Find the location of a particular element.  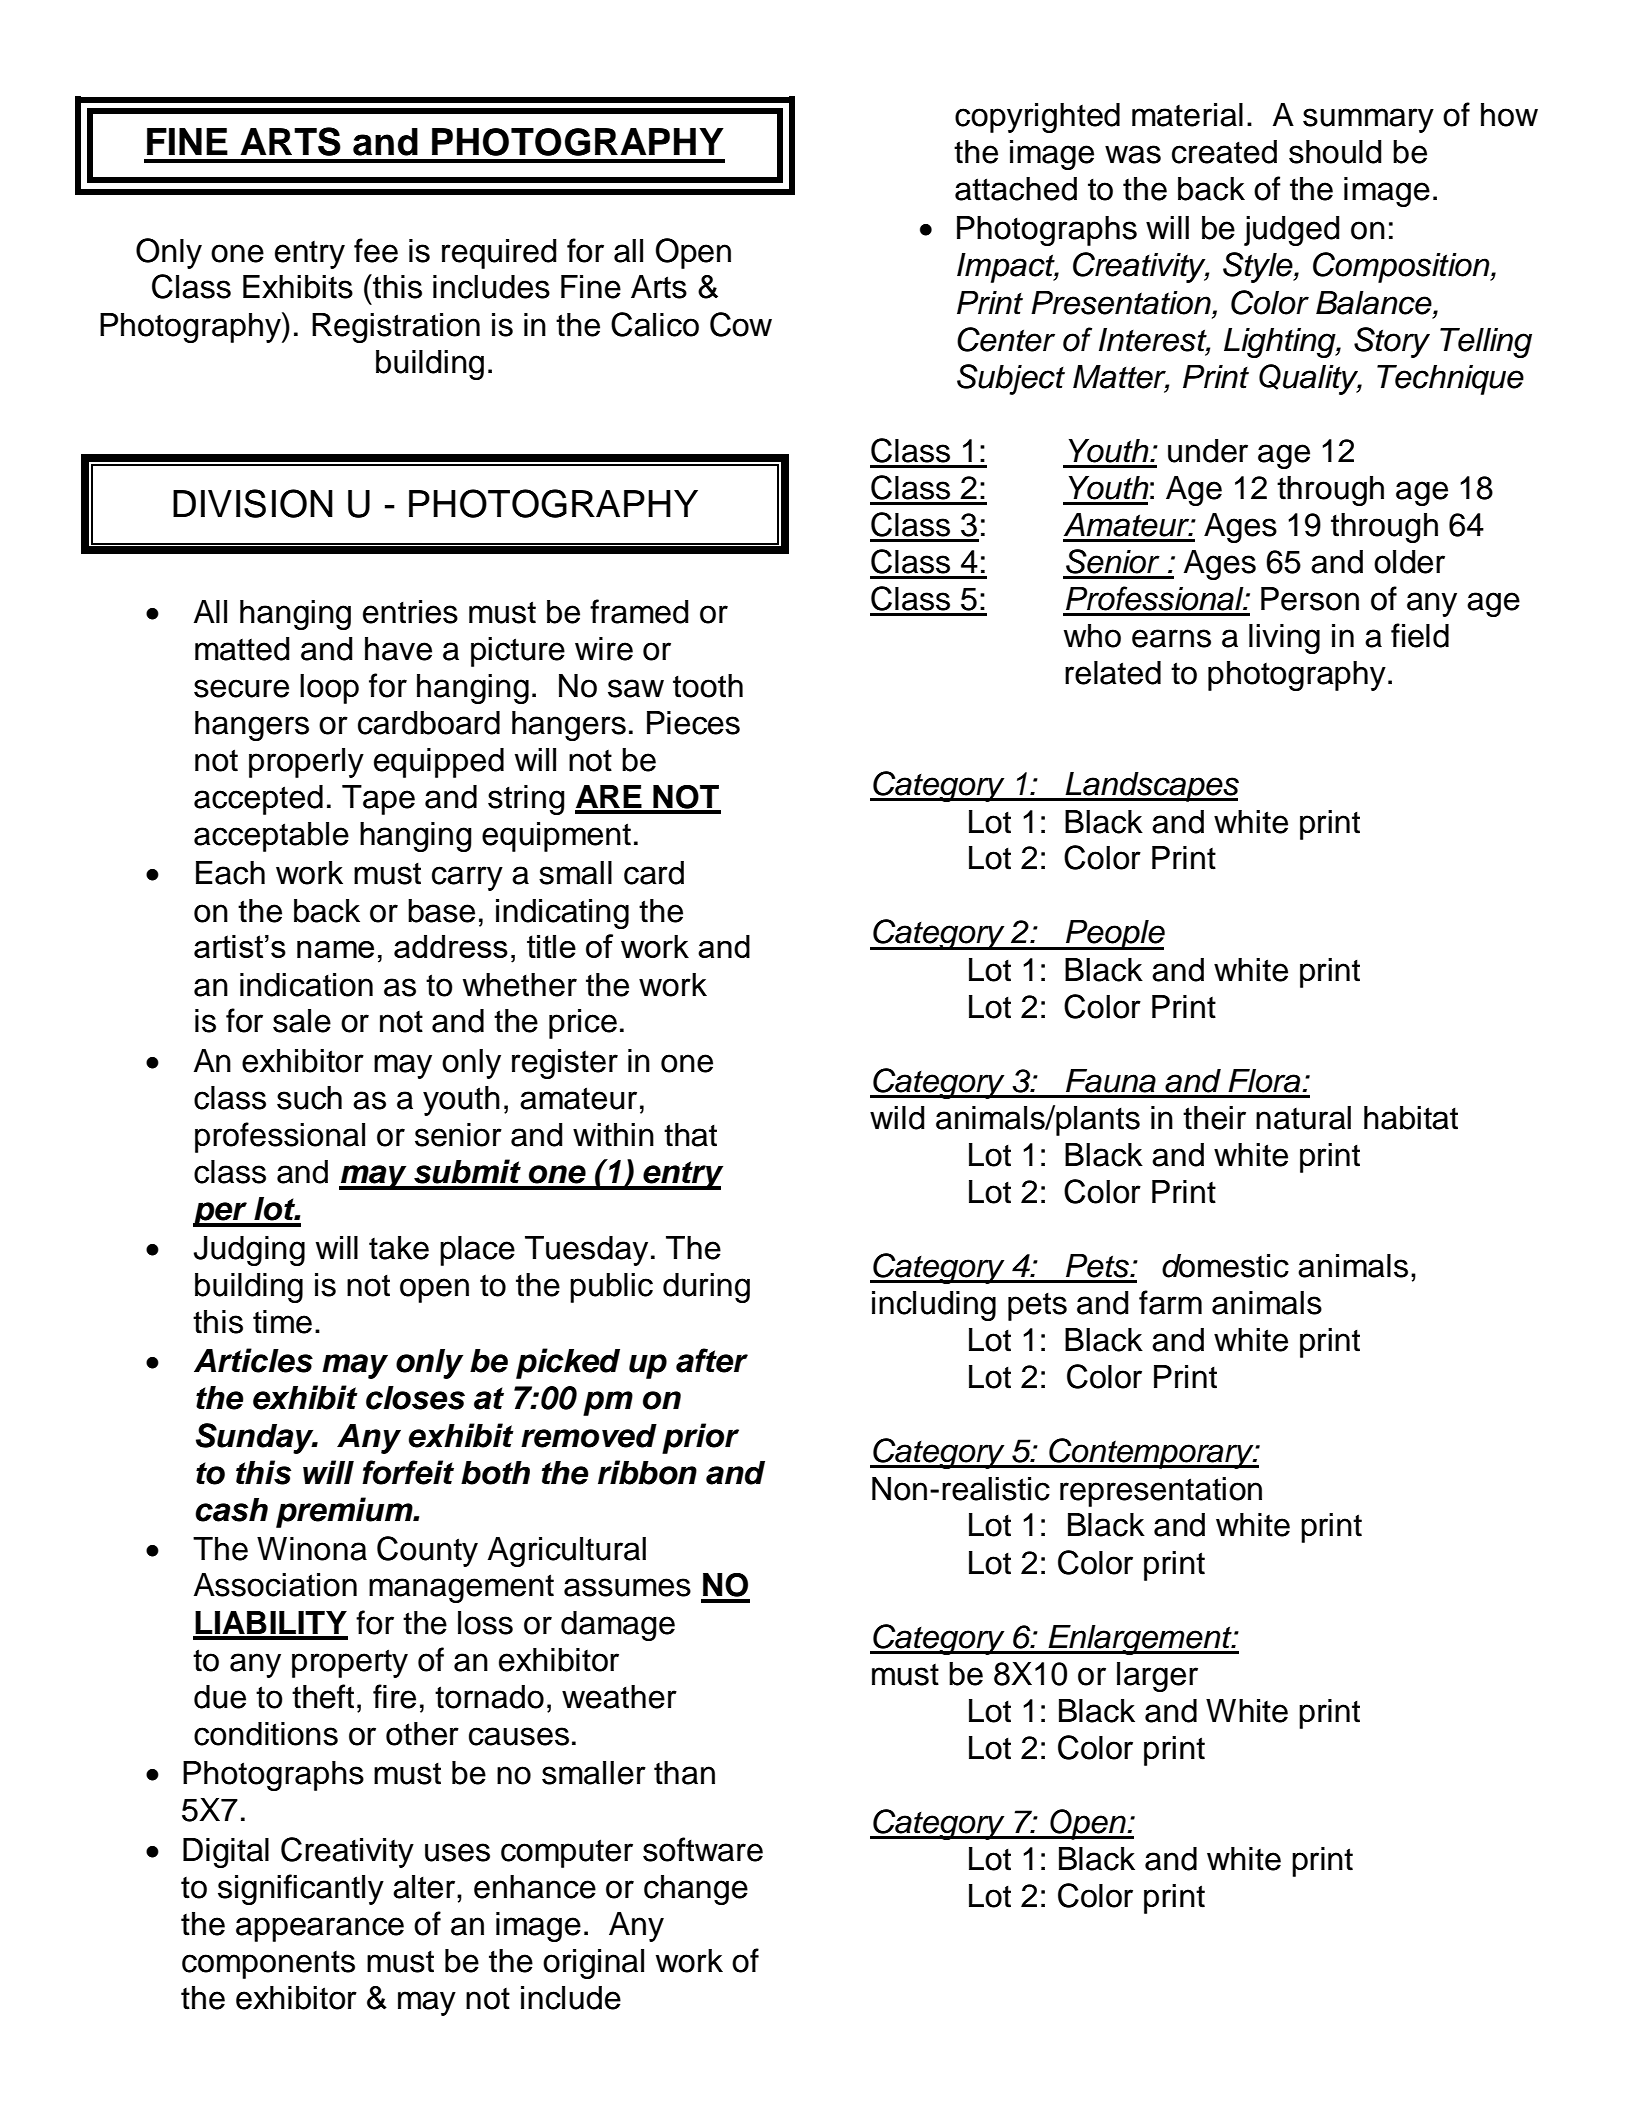

change is located at coordinates (696, 1890).
